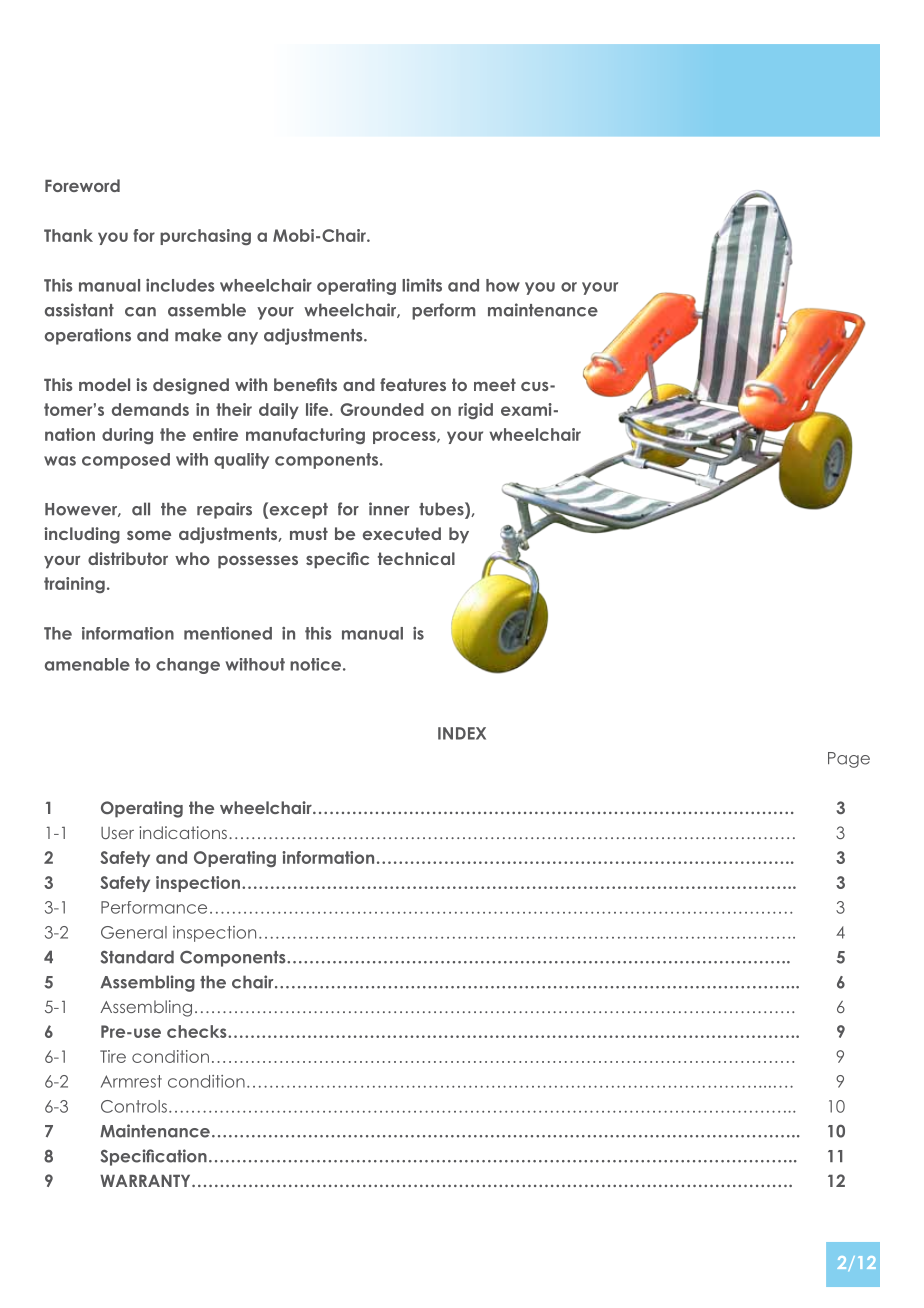 The image size is (924, 1308). What do you see at coordinates (198, 1031) in the screenshot?
I see `checks` at bounding box center [198, 1031].
